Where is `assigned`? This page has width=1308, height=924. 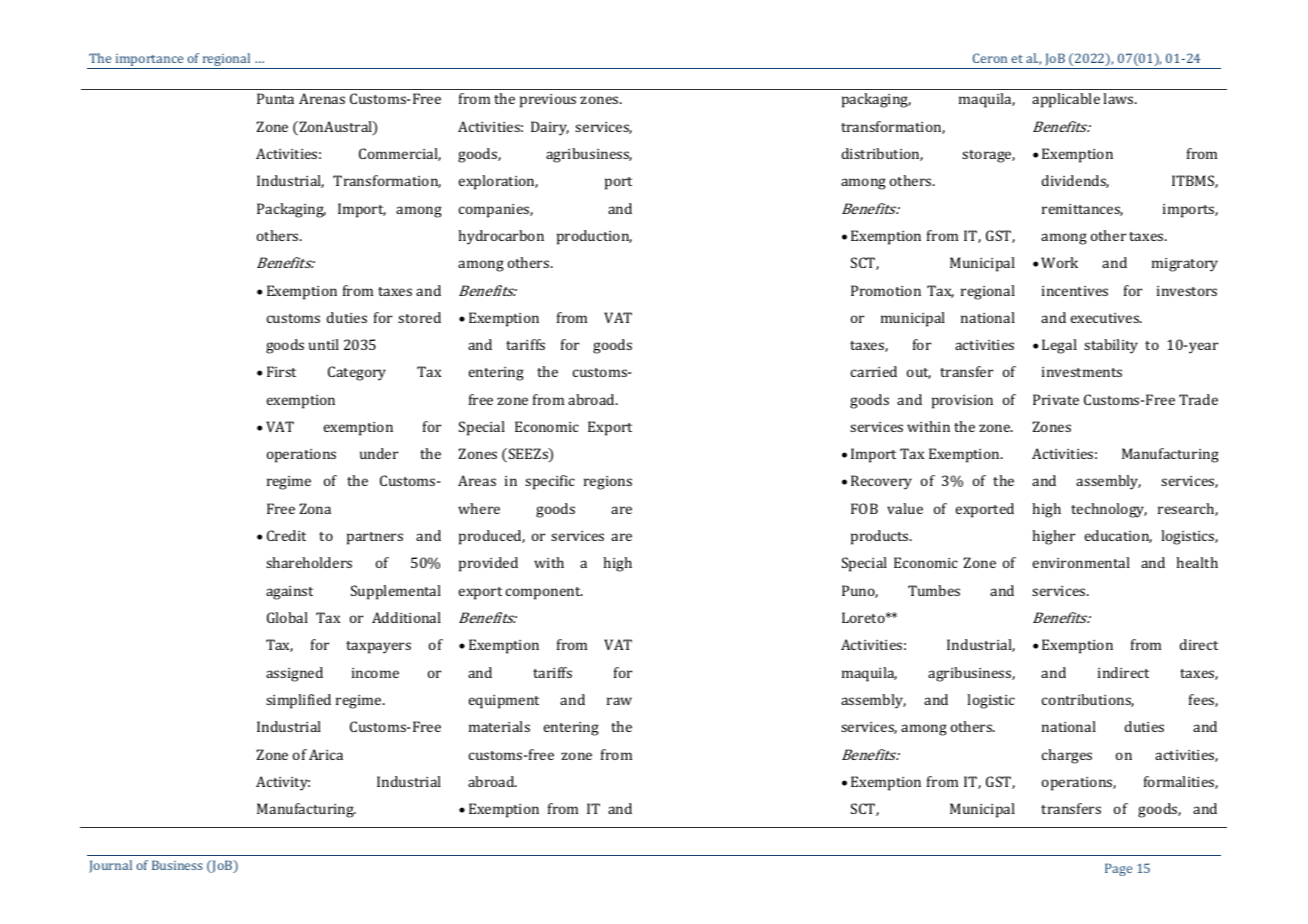 assigned is located at coordinates (294, 674).
